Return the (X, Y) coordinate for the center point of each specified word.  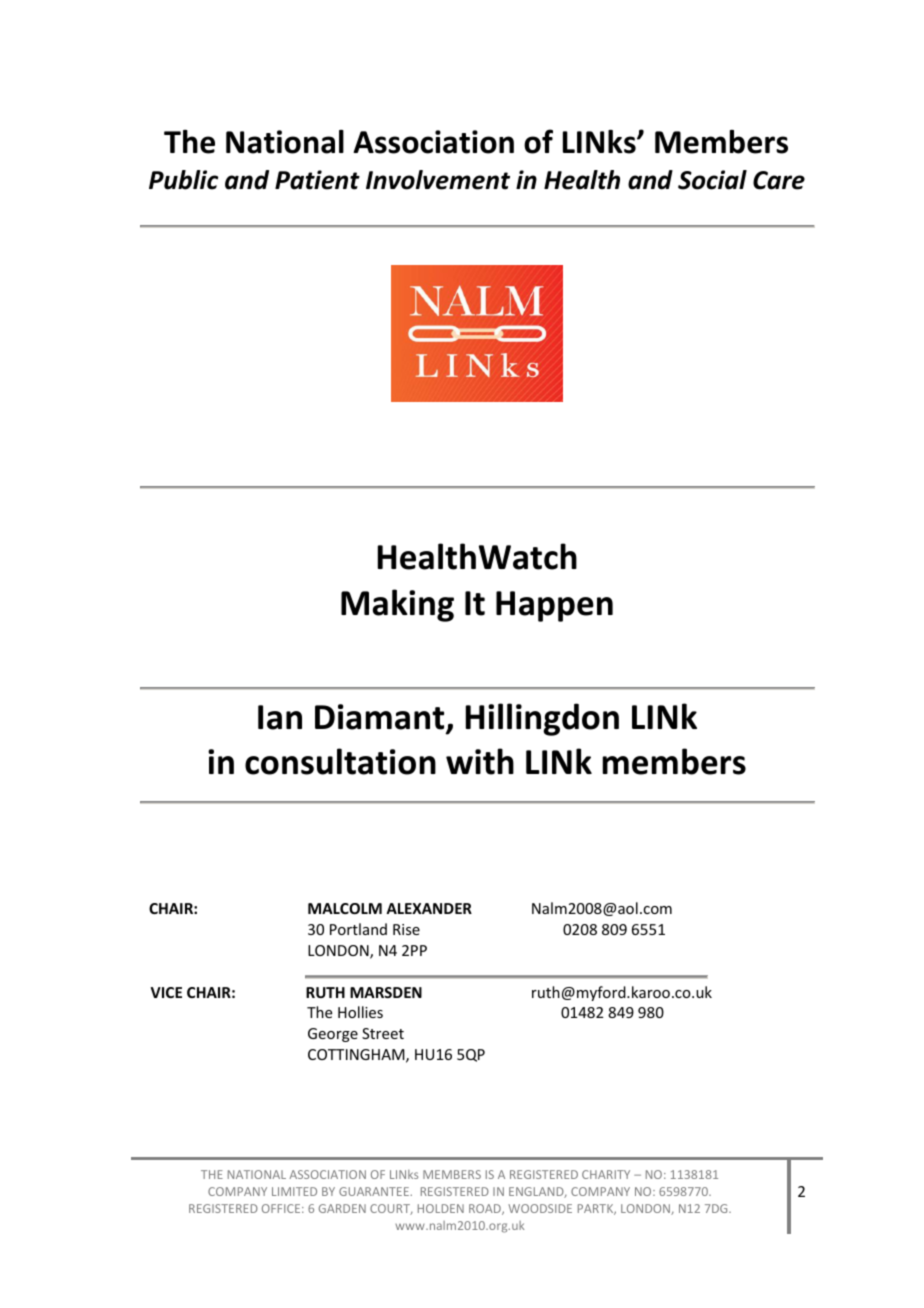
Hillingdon (542, 719)
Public (183, 180)
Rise (406, 929)
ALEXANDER (429, 908)
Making (397, 605)
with (480, 761)
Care (779, 180)
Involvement (438, 180)
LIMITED (294, 1191)
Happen (554, 606)
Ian (280, 717)
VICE (166, 992)
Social (712, 180)
